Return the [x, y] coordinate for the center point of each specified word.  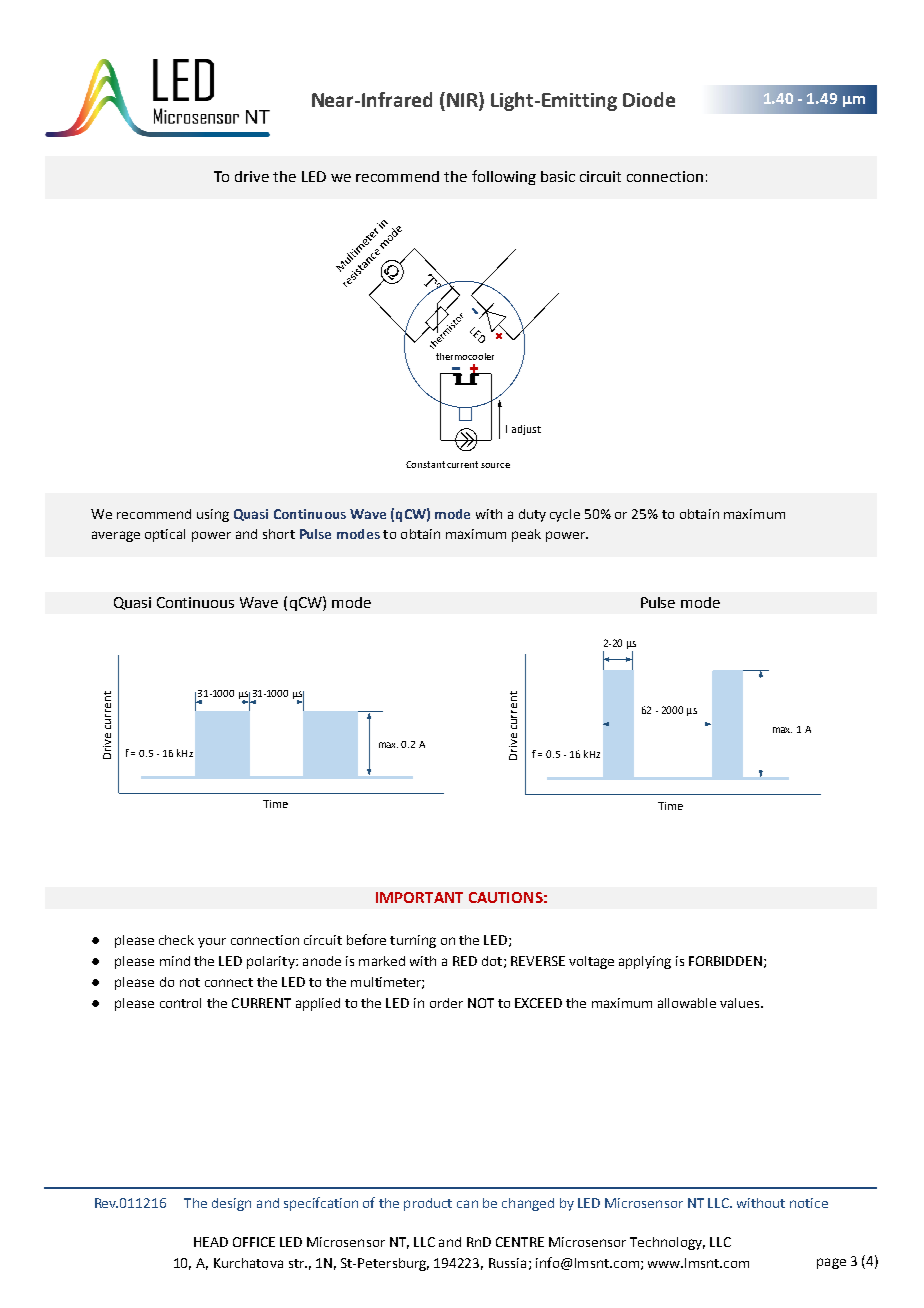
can [467, 1204]
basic [558, 176]
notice [809, 1203]
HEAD [211, 1242]
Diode [649, 99]
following [504, 177]
